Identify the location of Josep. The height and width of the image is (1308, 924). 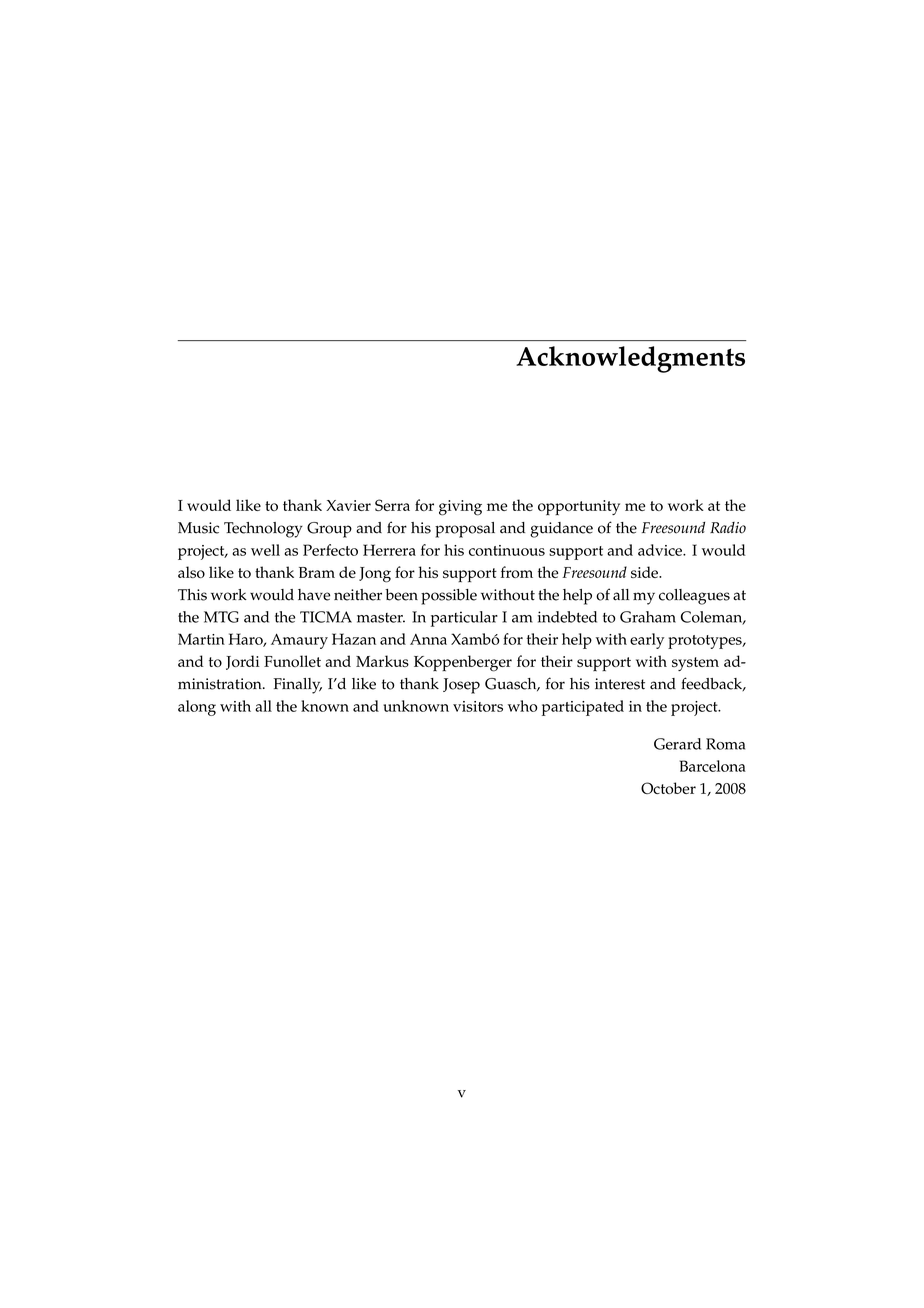
(461, 686).
